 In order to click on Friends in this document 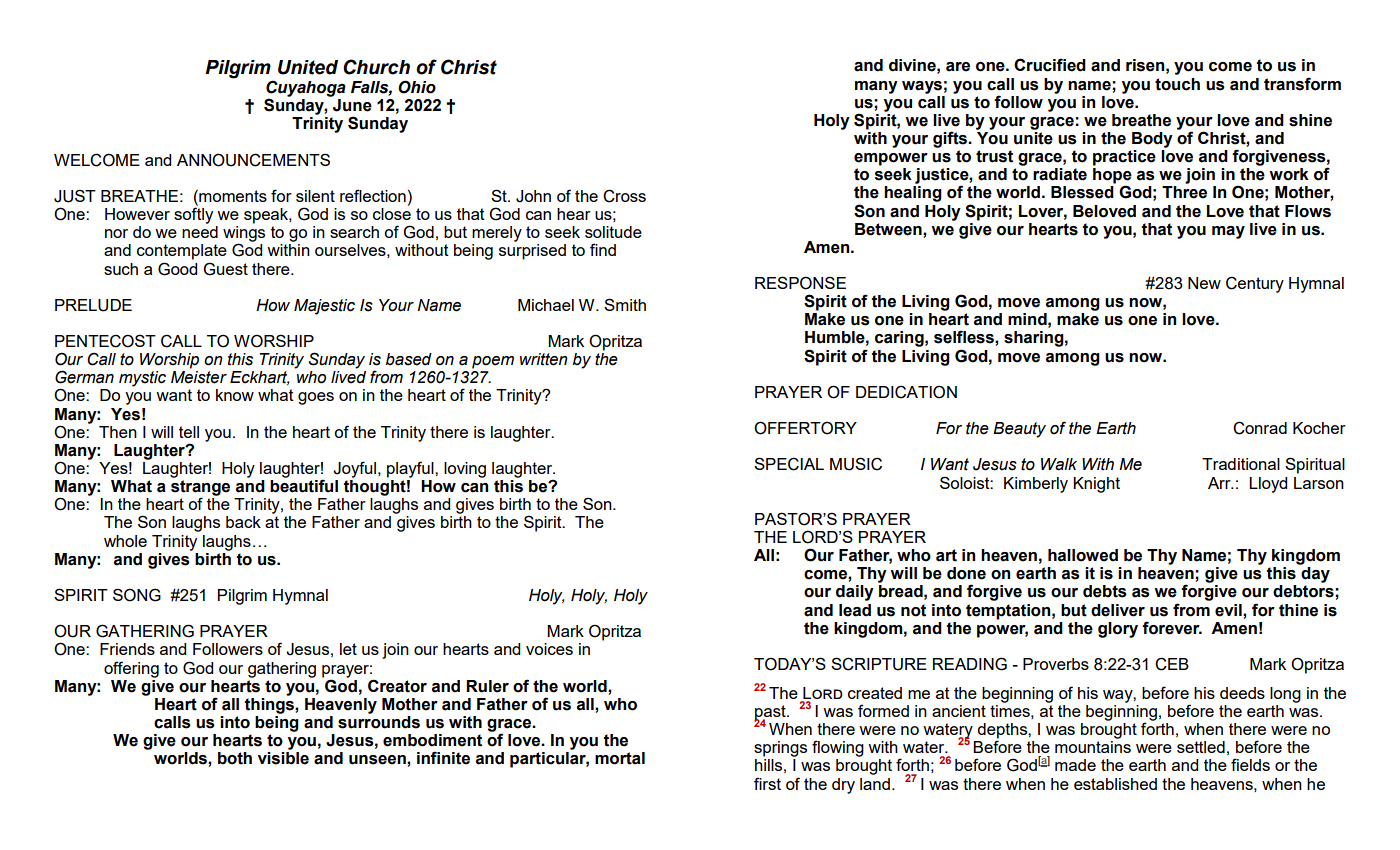, I will do `click(127, 649)`.
